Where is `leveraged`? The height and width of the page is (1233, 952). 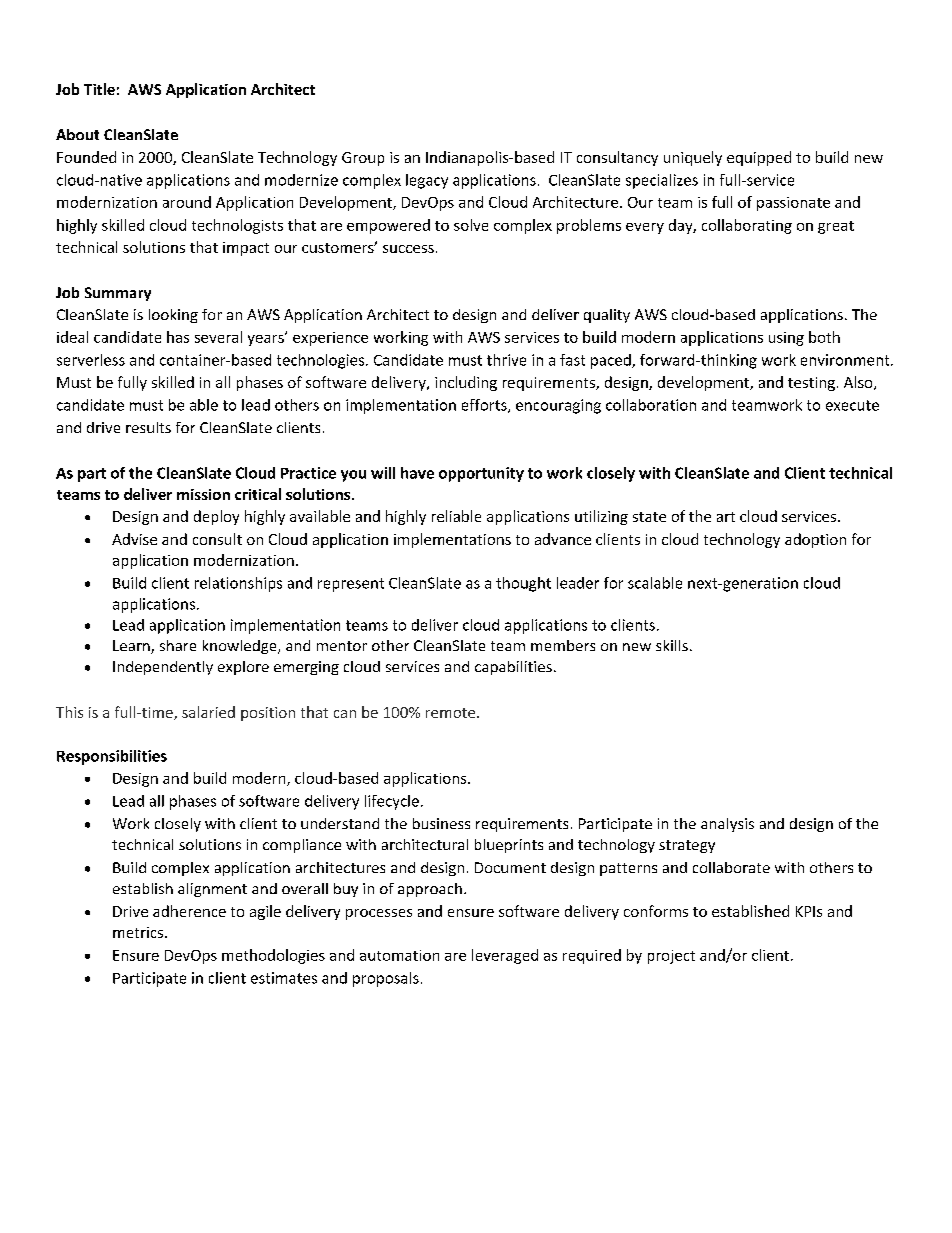 leveraged is located at coordinates (505, 956).
